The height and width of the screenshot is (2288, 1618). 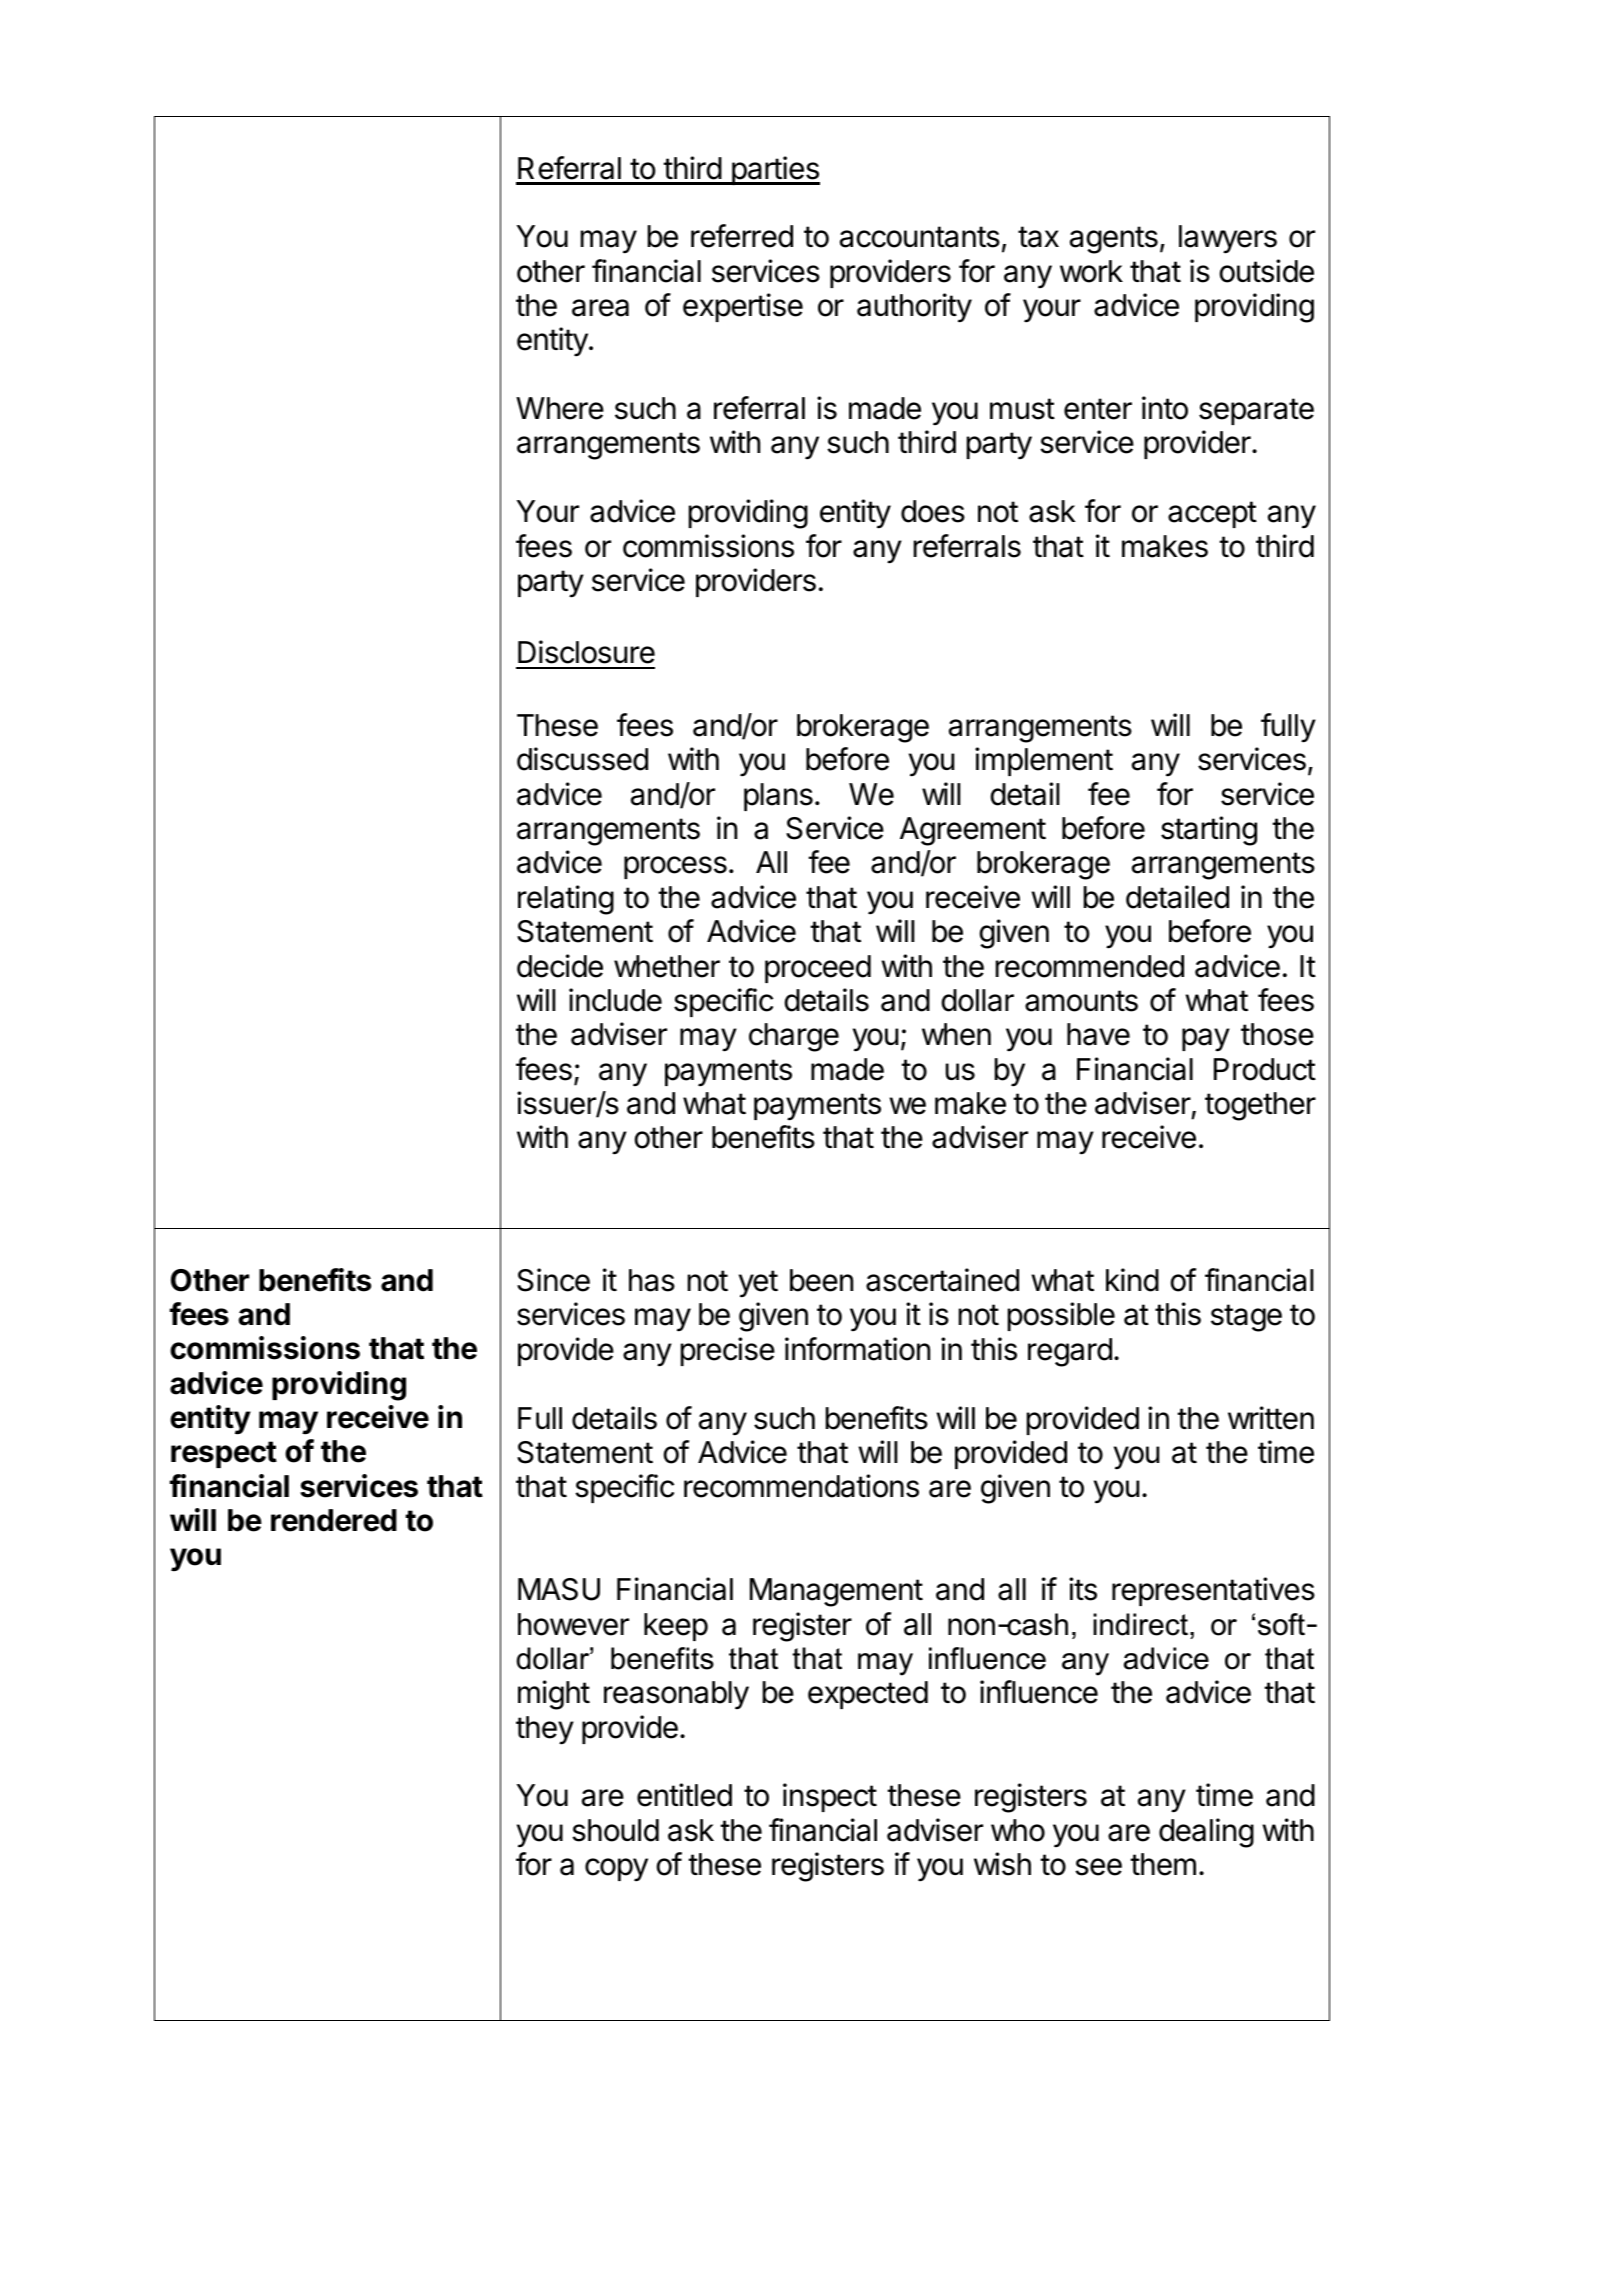 What do you see at coordinates (560, 966) in the screenshot?
I see `decide` at bounding box center [560, 966].
